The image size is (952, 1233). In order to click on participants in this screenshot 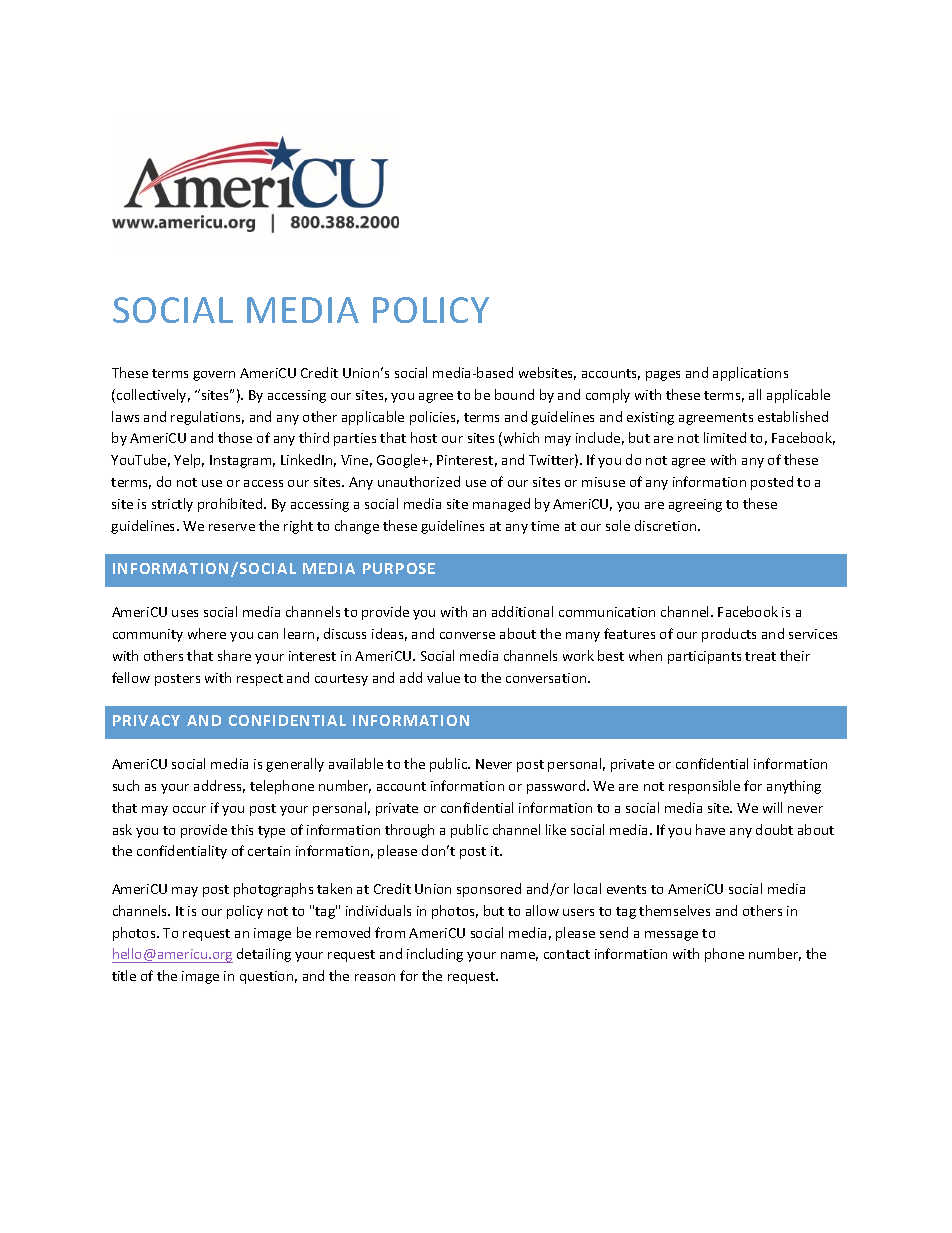, I will do `click(704, 657)`.
